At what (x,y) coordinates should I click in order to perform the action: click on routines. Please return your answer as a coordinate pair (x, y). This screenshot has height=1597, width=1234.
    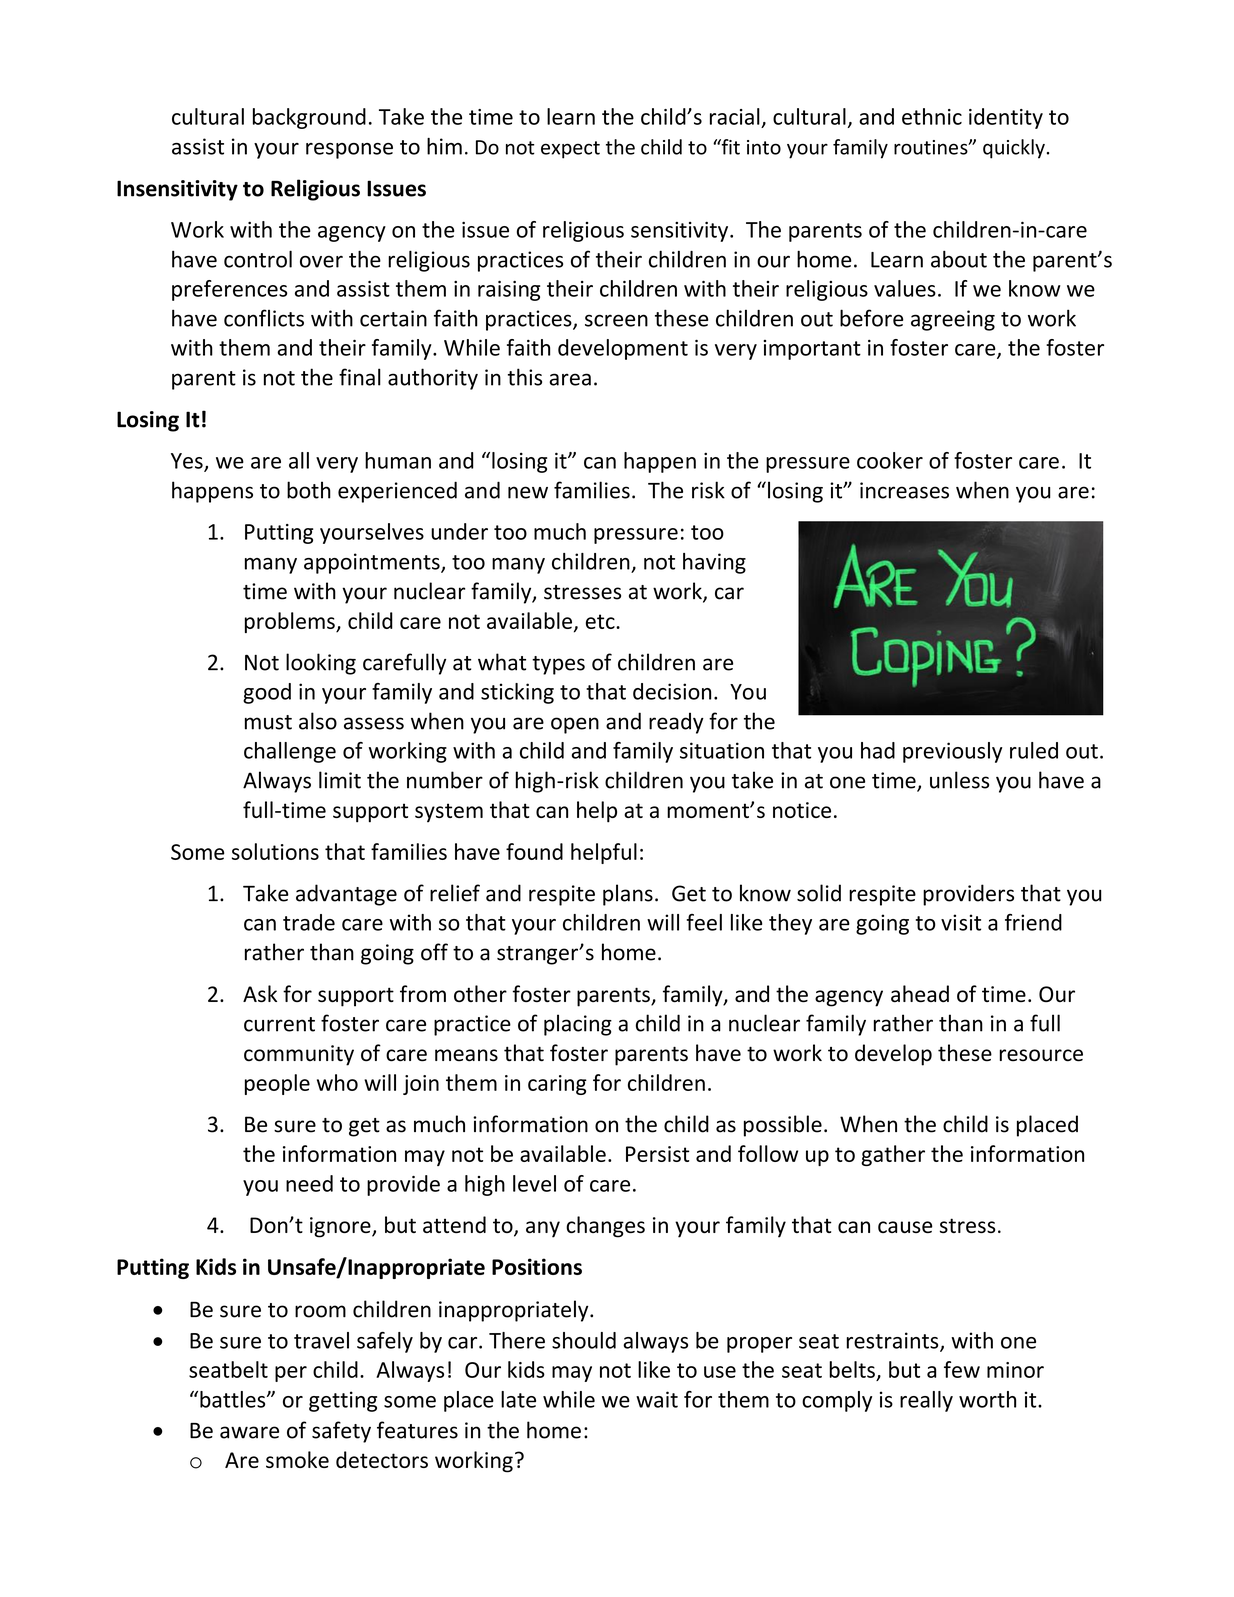
    Looking at the image, I should click on (932, 147).
